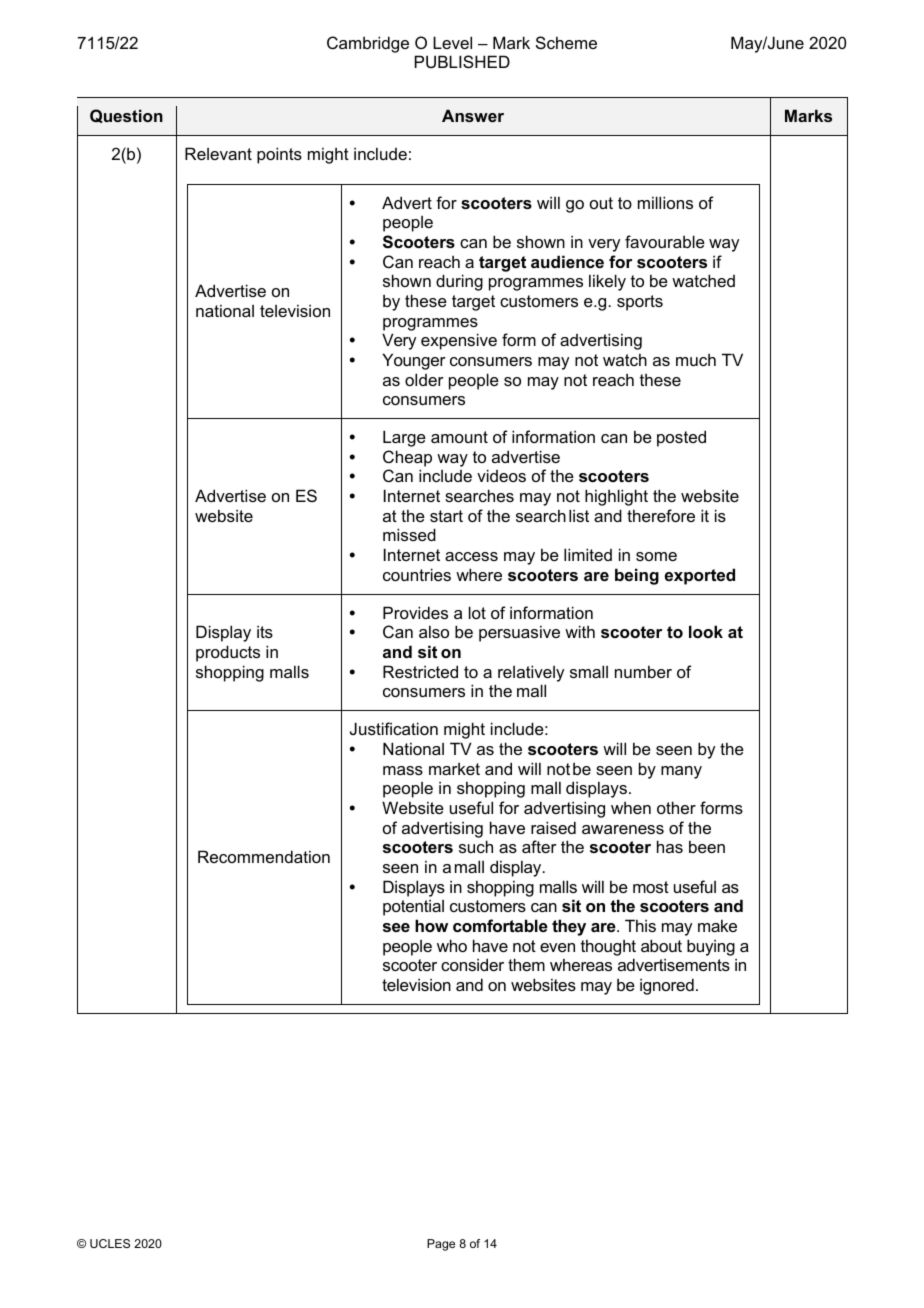 The image size is (924, 1308). Describe the element at coordinates (441, 1245) in the image. I see `Page` at that location.
